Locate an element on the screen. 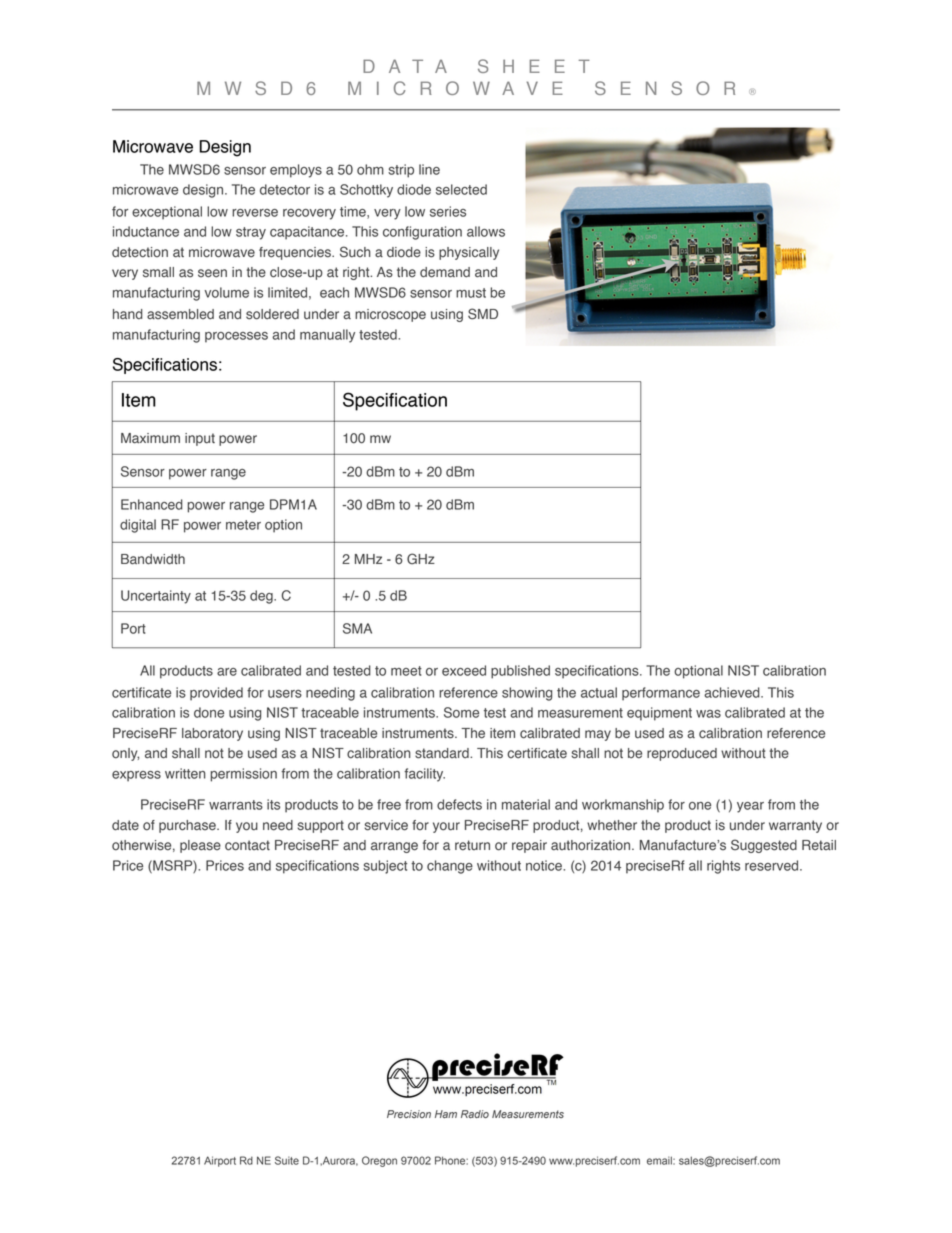  Ham is located at coordinates (446, 1114).
